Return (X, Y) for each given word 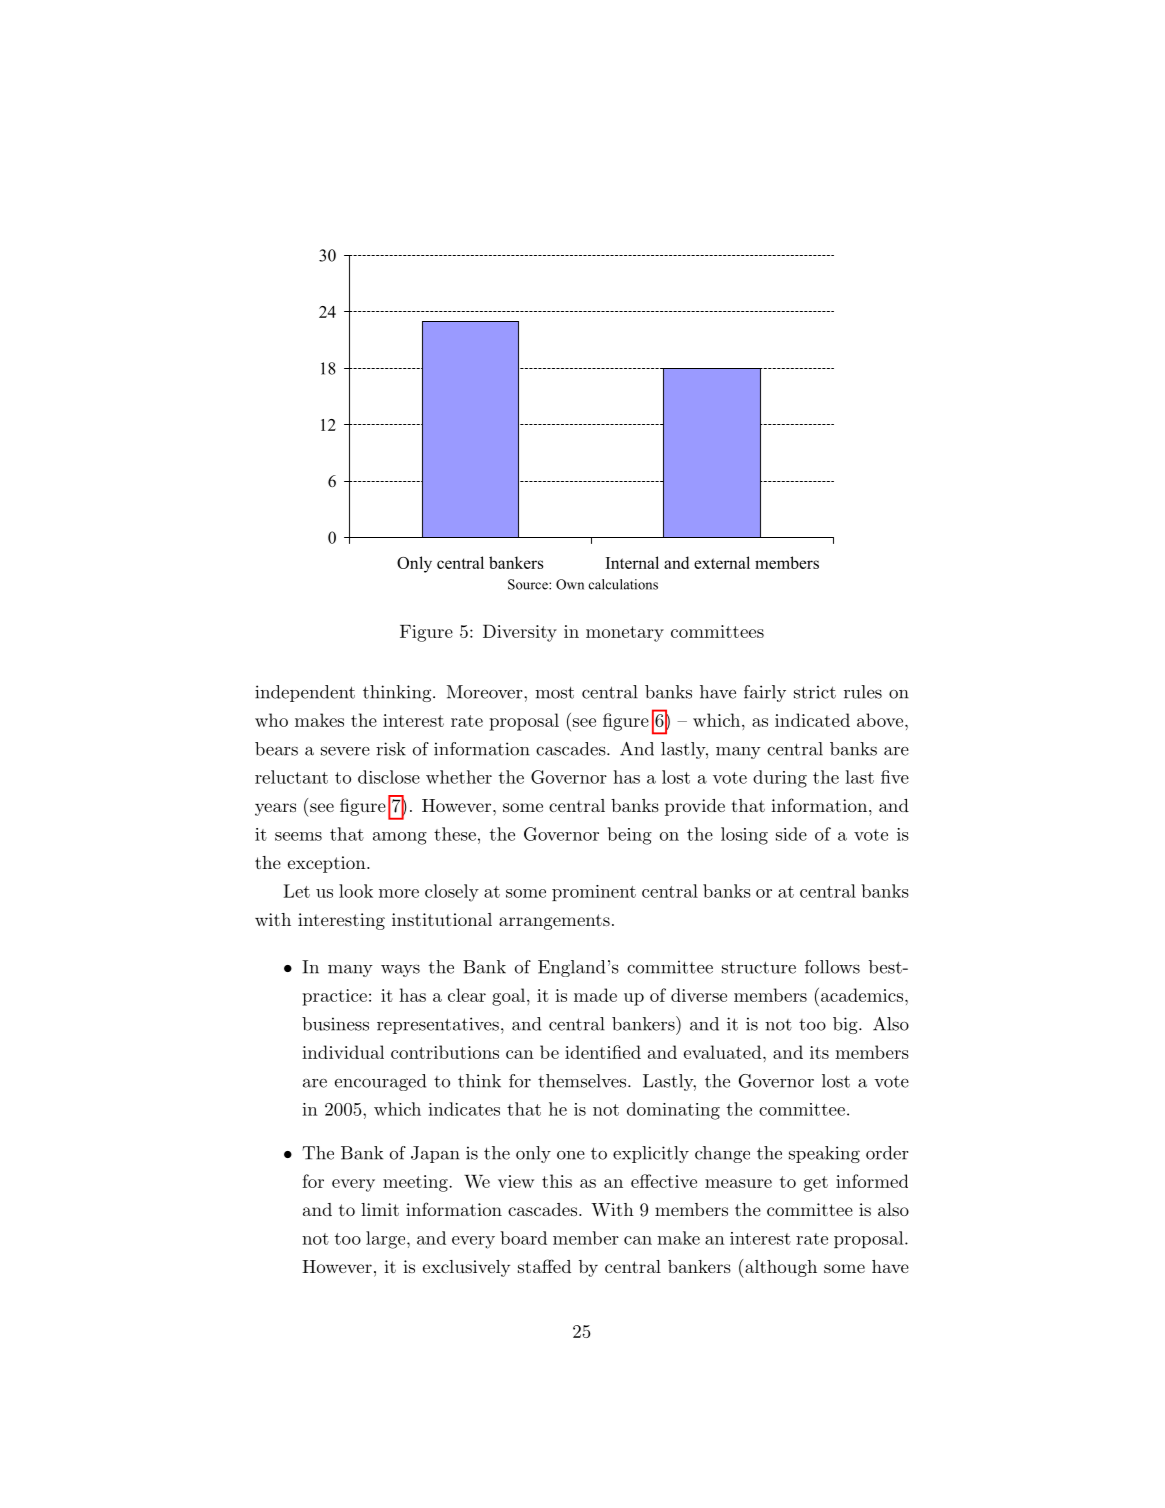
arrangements (554, 922)
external (722, 562)
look (356, 891)
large (387, 1240)
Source (529, 584)
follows (832, 967)
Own (570, 584)
